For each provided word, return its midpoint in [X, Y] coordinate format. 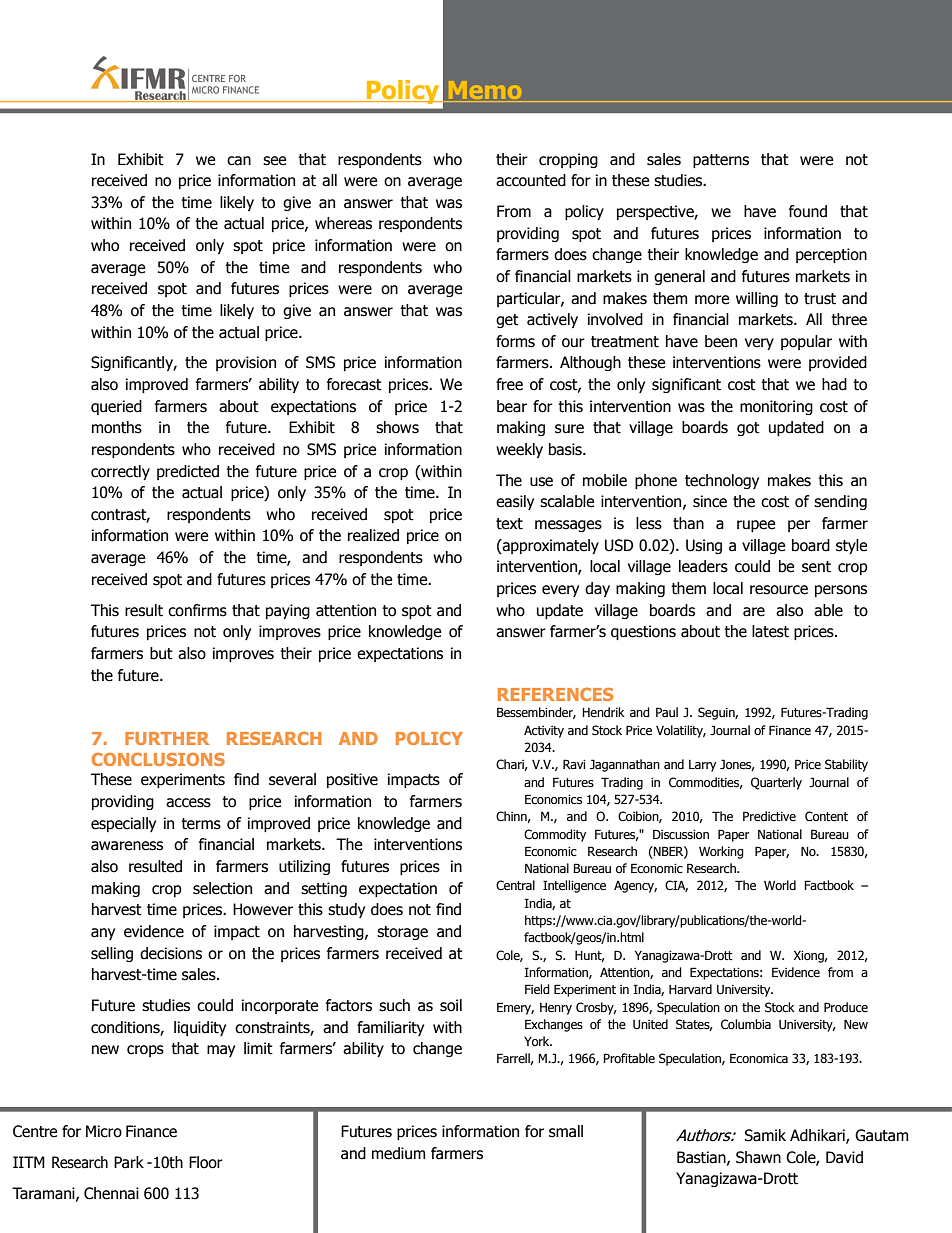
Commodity [555, 835]
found [808, 211]
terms [201, 824]
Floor [206, 1162]
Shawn [758, 1157]
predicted [188, 472]
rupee [756, 526]
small [566, 1131]
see [274, 161]
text [509, 524]
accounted [531, 180]
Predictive [769, 816]
